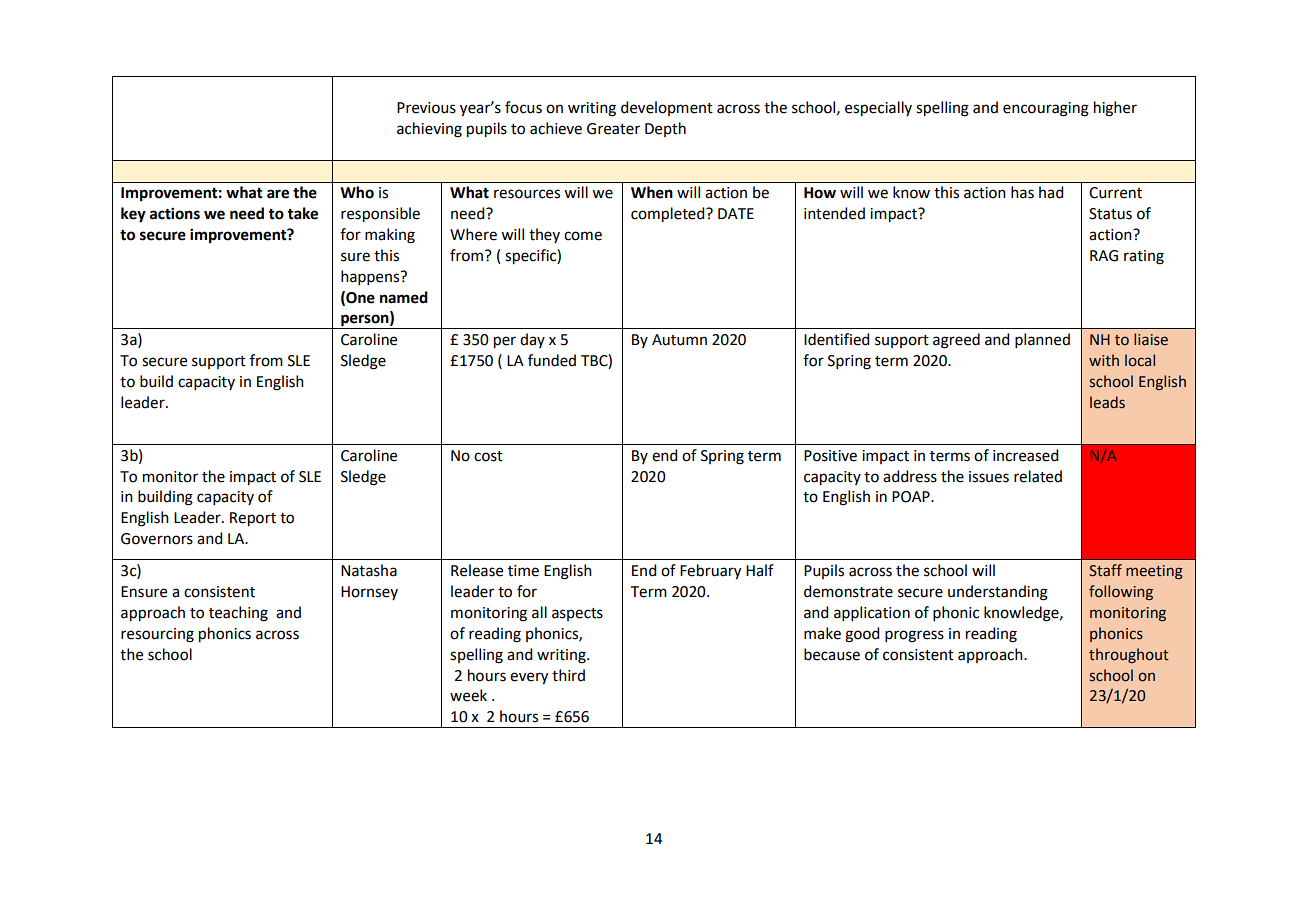 The image size is (1308, 924). Describe the element at coordinates (1105, 570) in the page. I see `Staff` at that location.
